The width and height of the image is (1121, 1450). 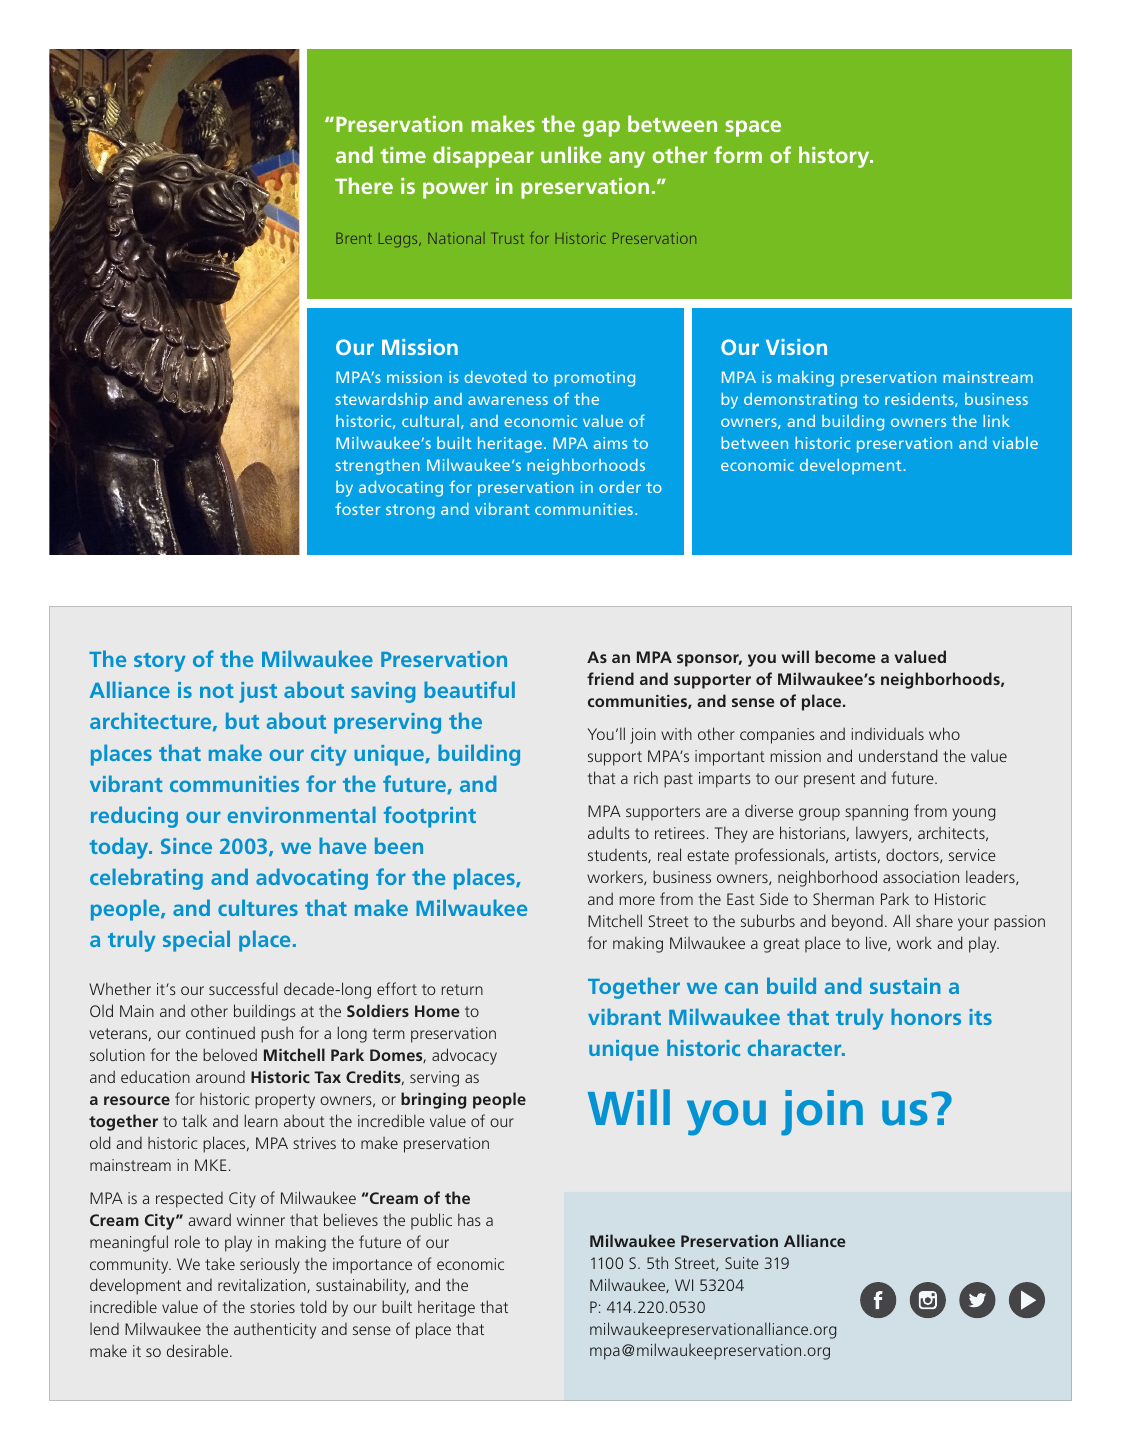 I want to click on around, so click(x=220, y=1077).
